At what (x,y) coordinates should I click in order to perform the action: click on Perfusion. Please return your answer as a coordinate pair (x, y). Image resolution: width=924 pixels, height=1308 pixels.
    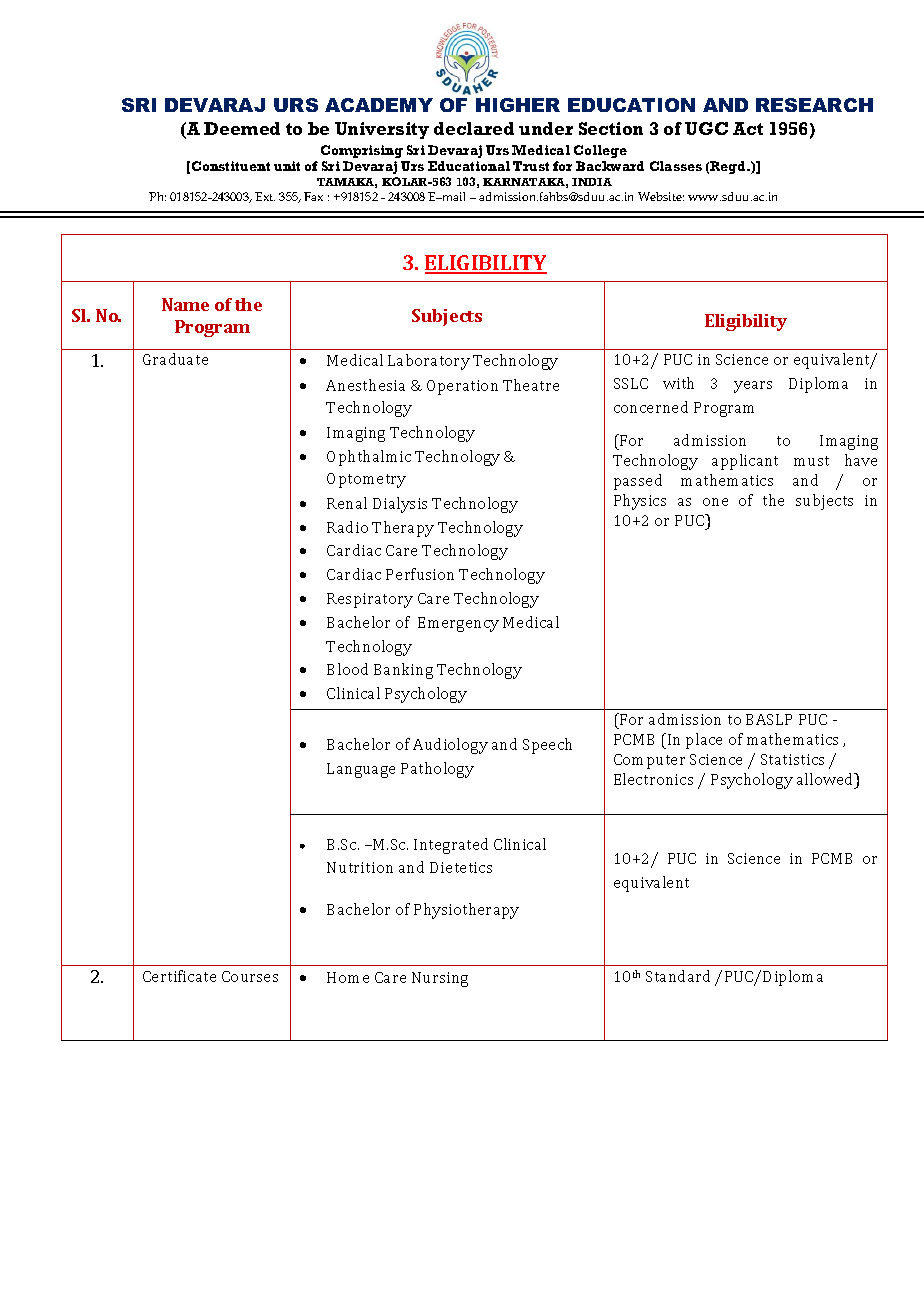
    Looking at the image, I should click on (420, 574).
